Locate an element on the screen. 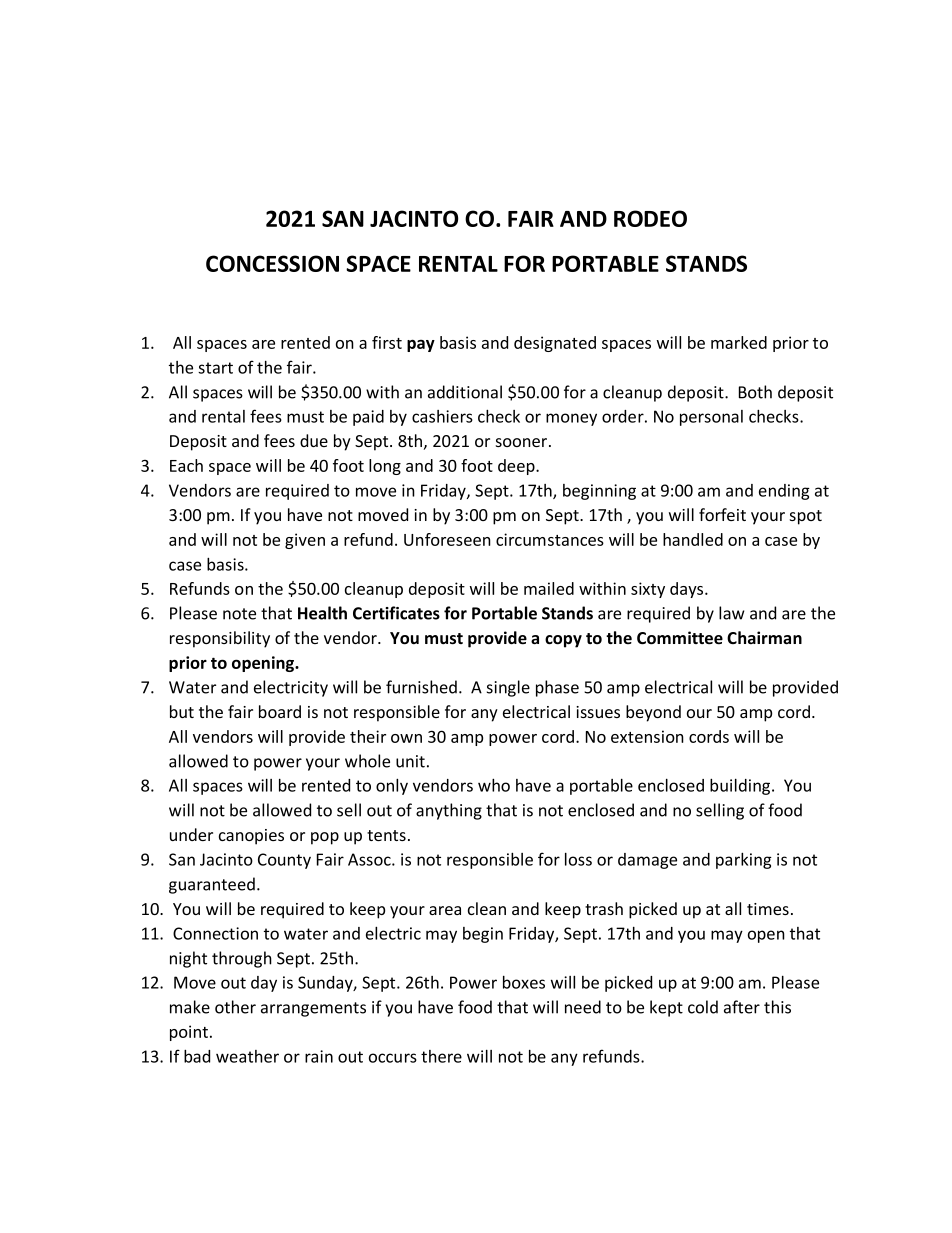 This screenshot has width=952, height=1233. deep is located at coordinates (517, 467).
